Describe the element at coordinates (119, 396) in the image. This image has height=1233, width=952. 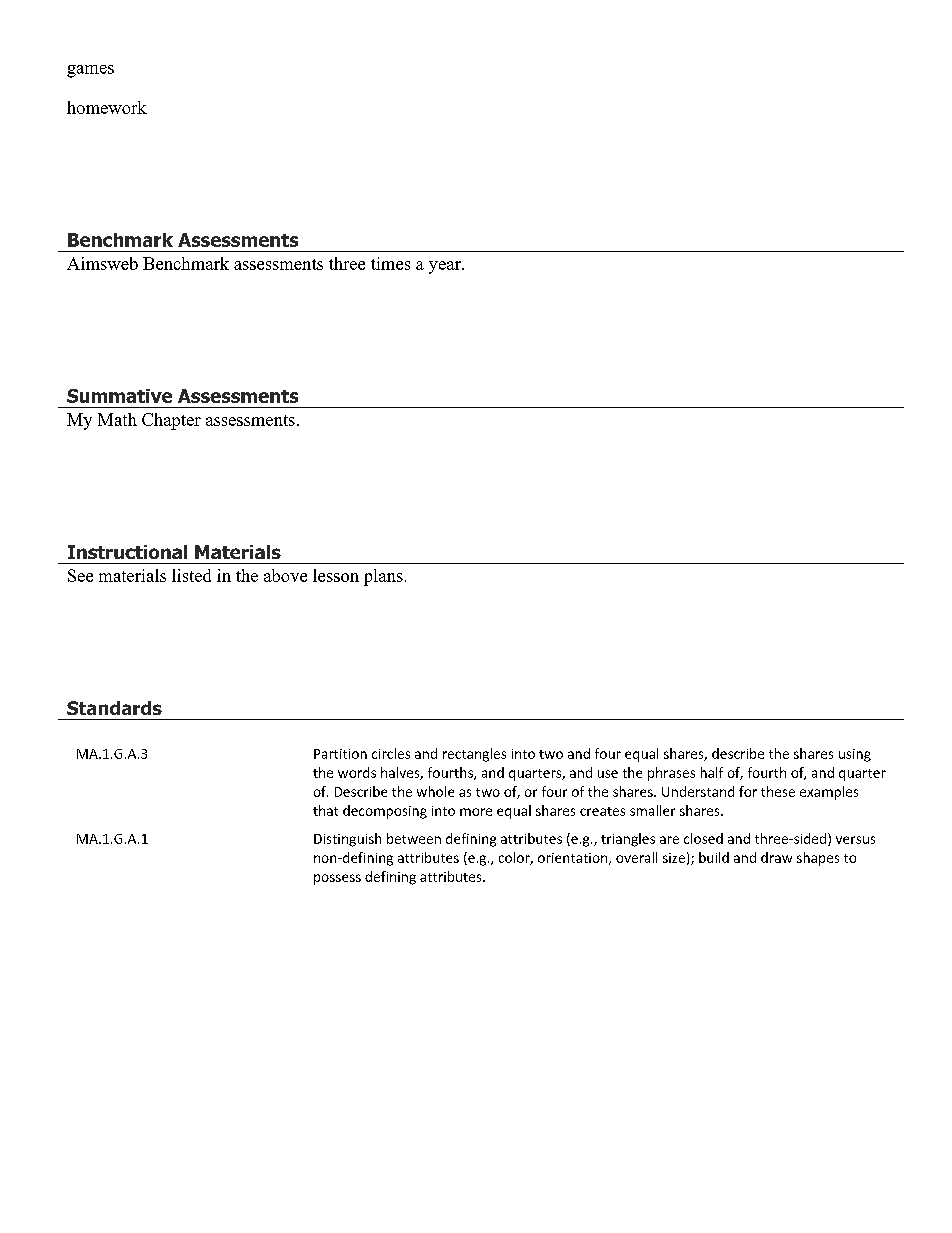
I see `Summative` at that location.
